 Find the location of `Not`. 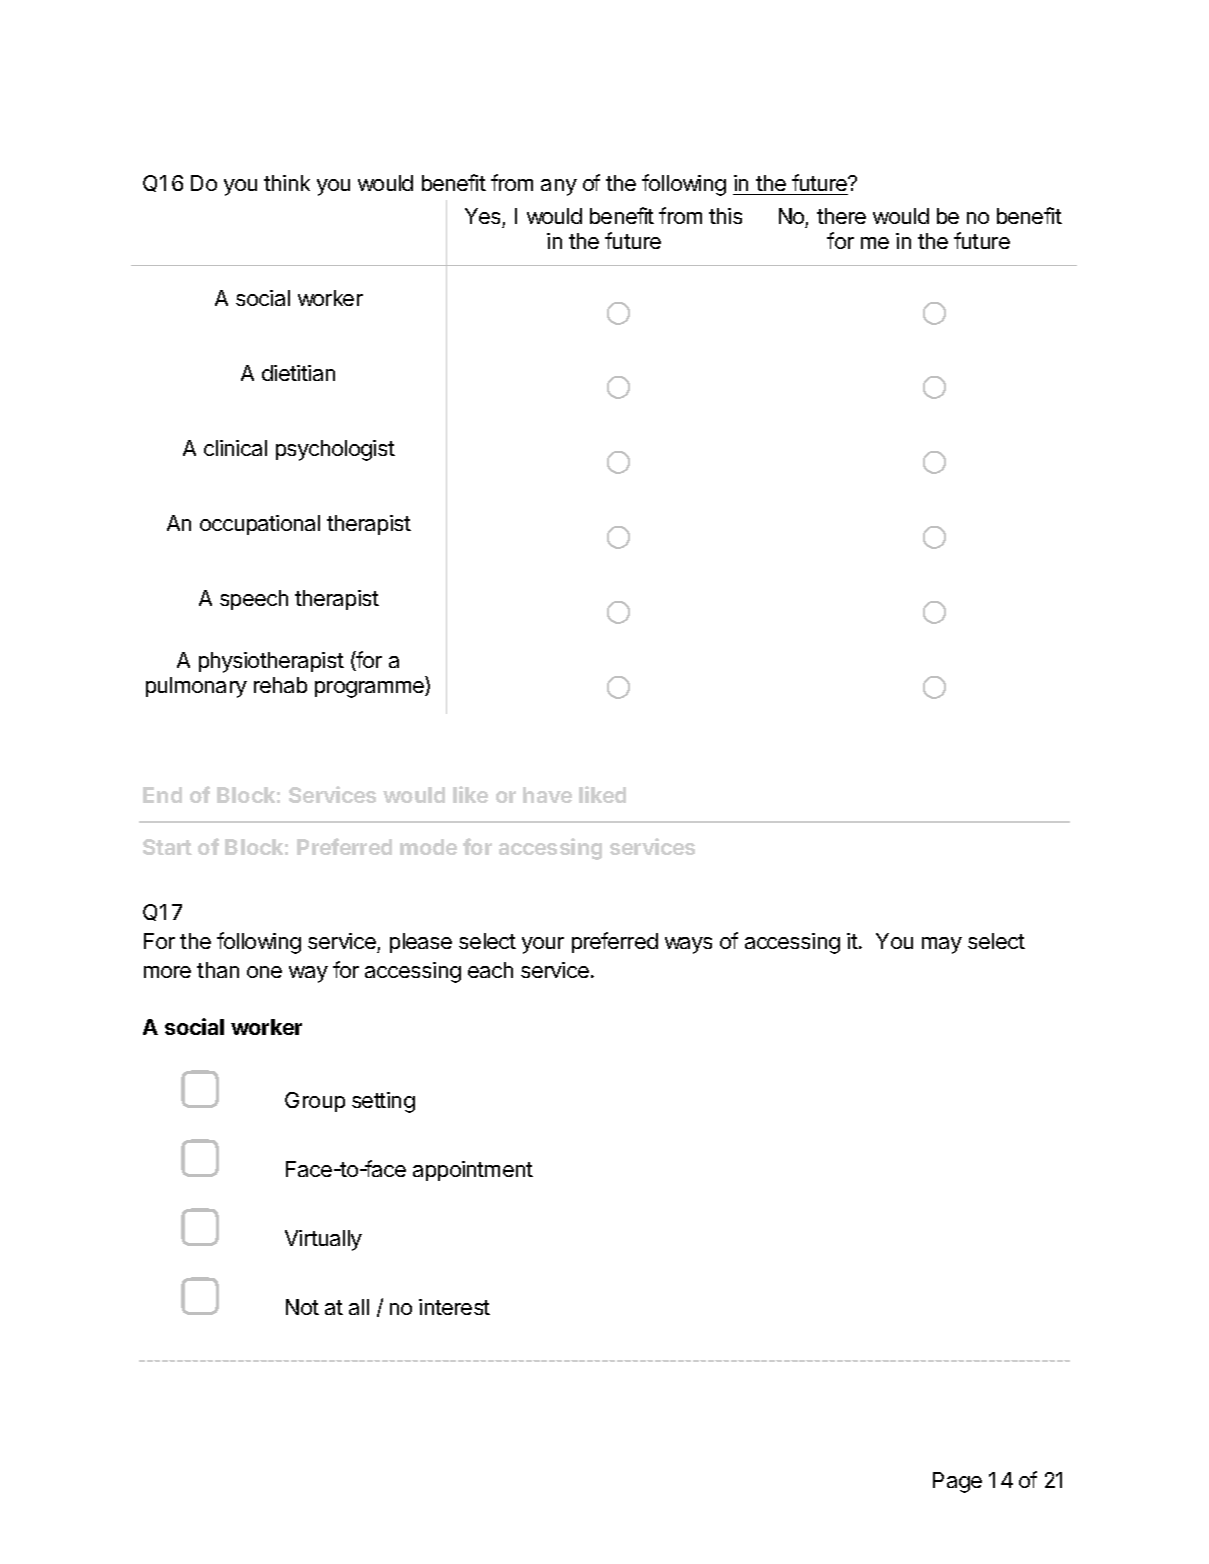

Not is located at coordinates (302, 1307).
